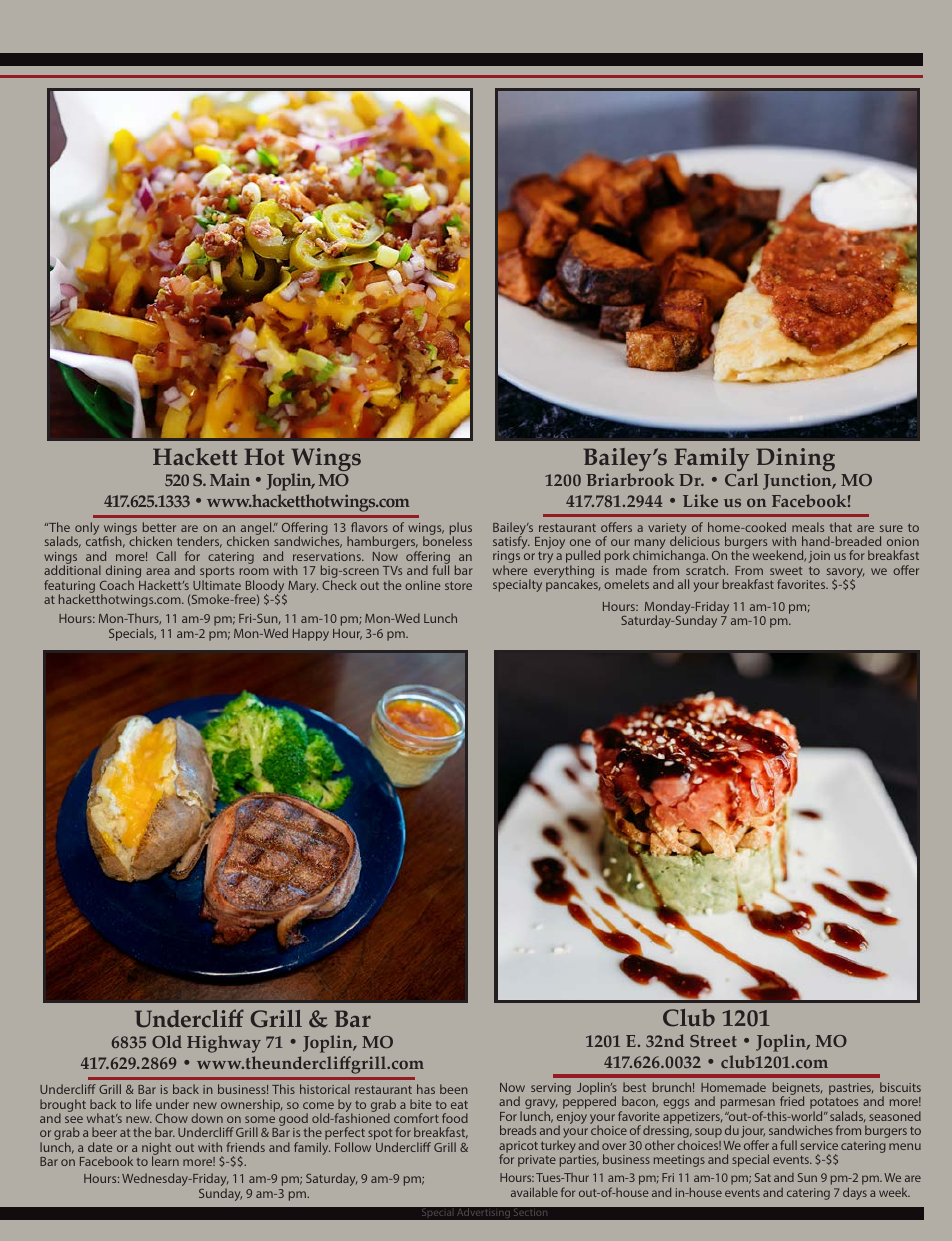 This page has width=952, height=1241. Describe the element at coordinates (165, 1161) in the page. I see `learn` at that location.
